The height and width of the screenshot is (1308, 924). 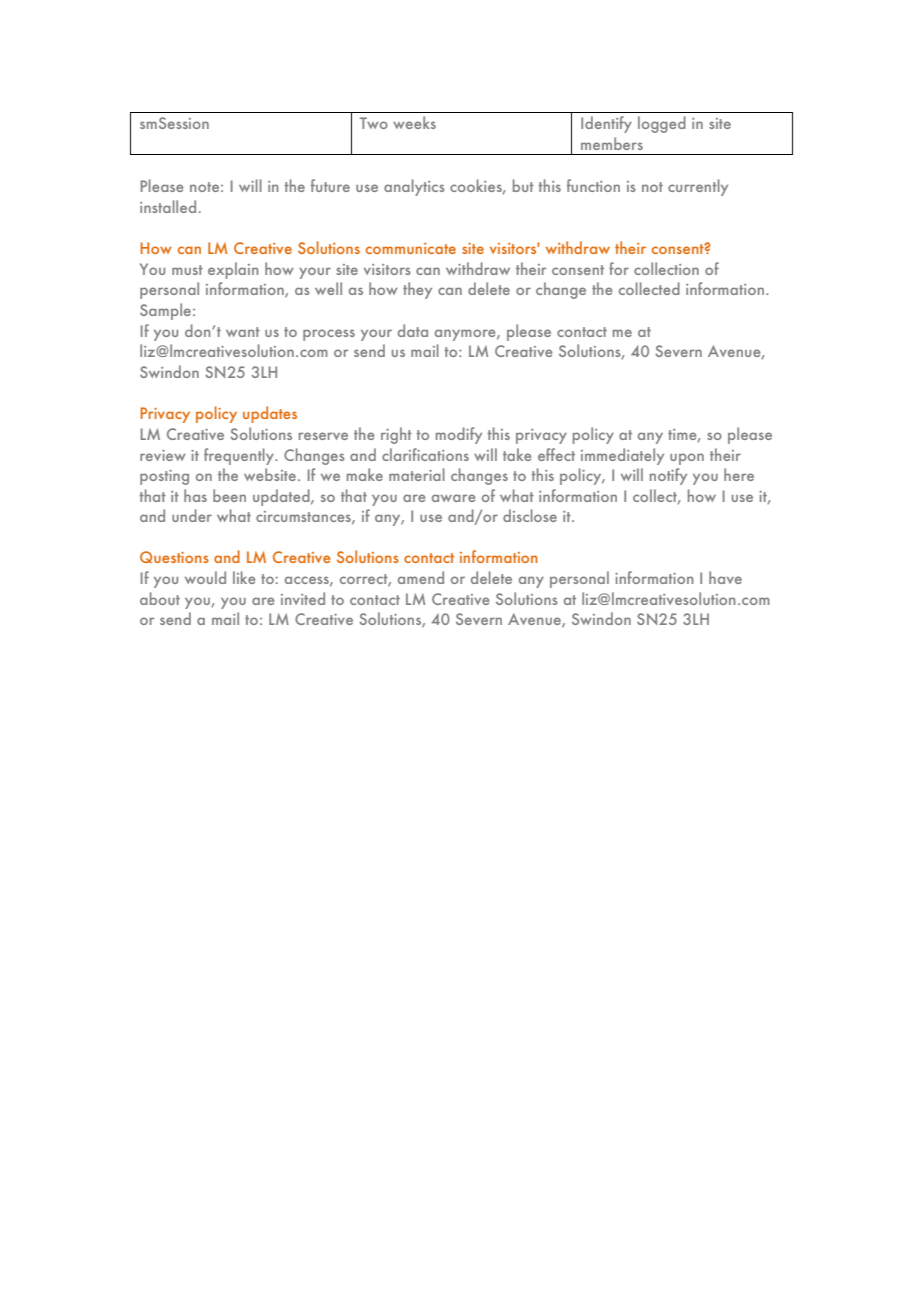 I want to click on logged, so click(x=662, y=124).
